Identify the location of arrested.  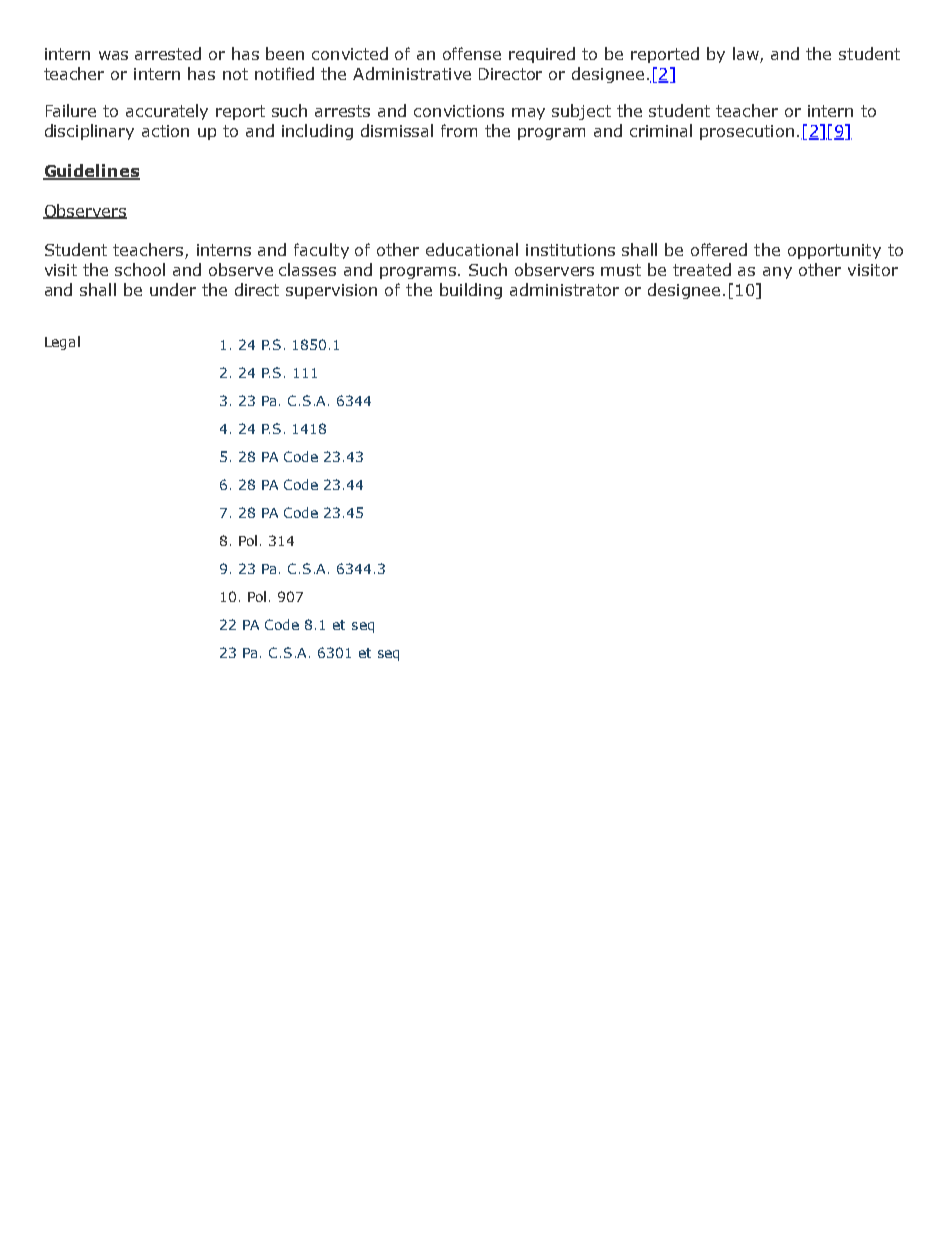
(168, 53).
